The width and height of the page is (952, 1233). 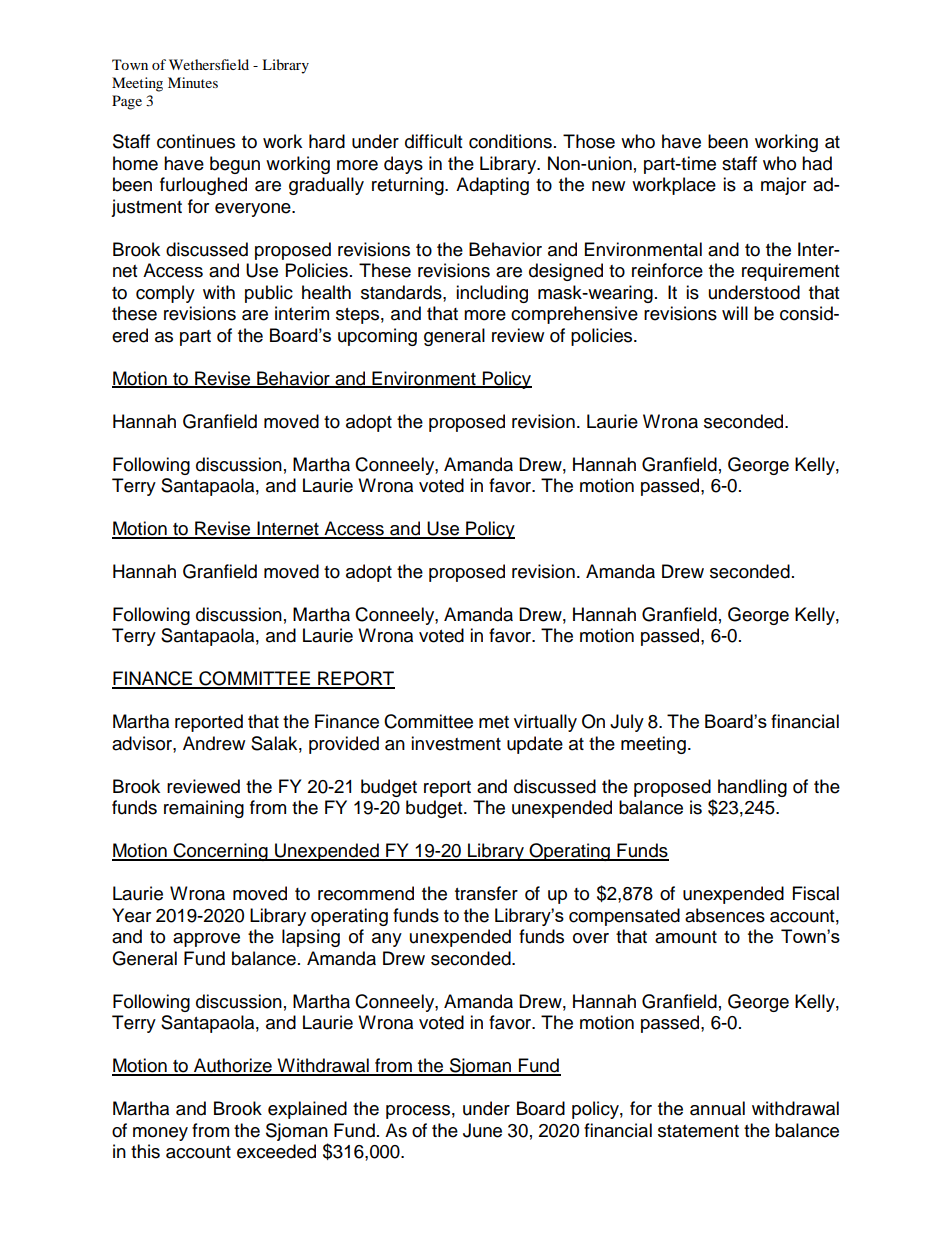 I want to click on comply, so click(x=165, y=294).
